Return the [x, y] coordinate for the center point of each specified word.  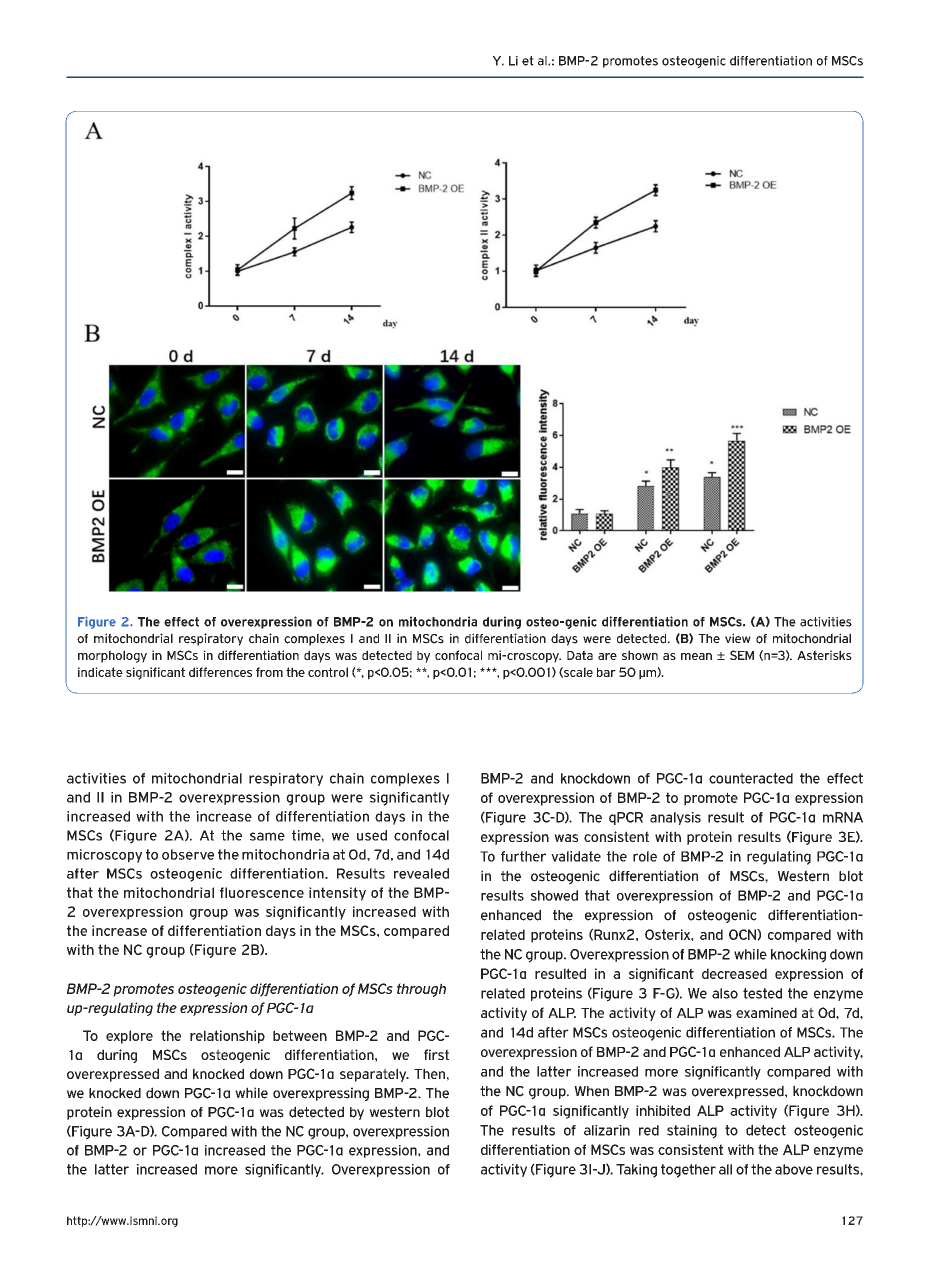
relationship [227, 1037]
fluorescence [262, 892]
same [267, 836]
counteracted [751, 778]
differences [220, 672]
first [436, 1054]
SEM [742, 655]
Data [580, 655]
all [725, 1169]
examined [766, 1012]
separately [374, 1075]
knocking [798, 956]
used [372, 835]
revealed [421, 873]
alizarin [607, 1130]
